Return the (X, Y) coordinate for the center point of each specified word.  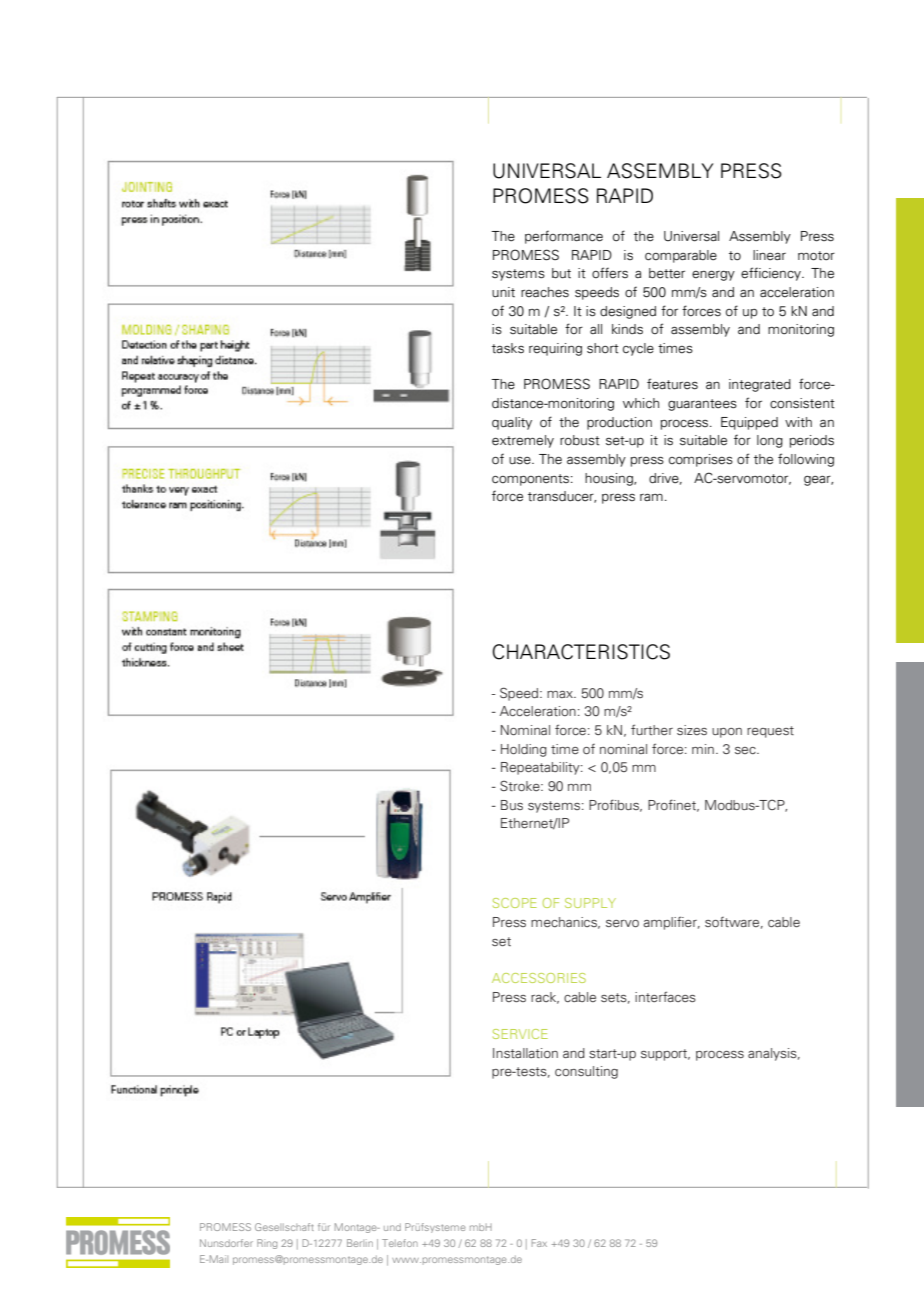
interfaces (665, 996)
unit (503, 292)
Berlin (360, 1243)
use (521, 461)
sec (746, 750)
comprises (701, 460)
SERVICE (520, 1034)
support (665, 1055)
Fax (539, 1243)
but (561, 273)
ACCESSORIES (539, 978)
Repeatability (541, 768)
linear (769, 255)
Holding (524, 750)
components (530, 480)
